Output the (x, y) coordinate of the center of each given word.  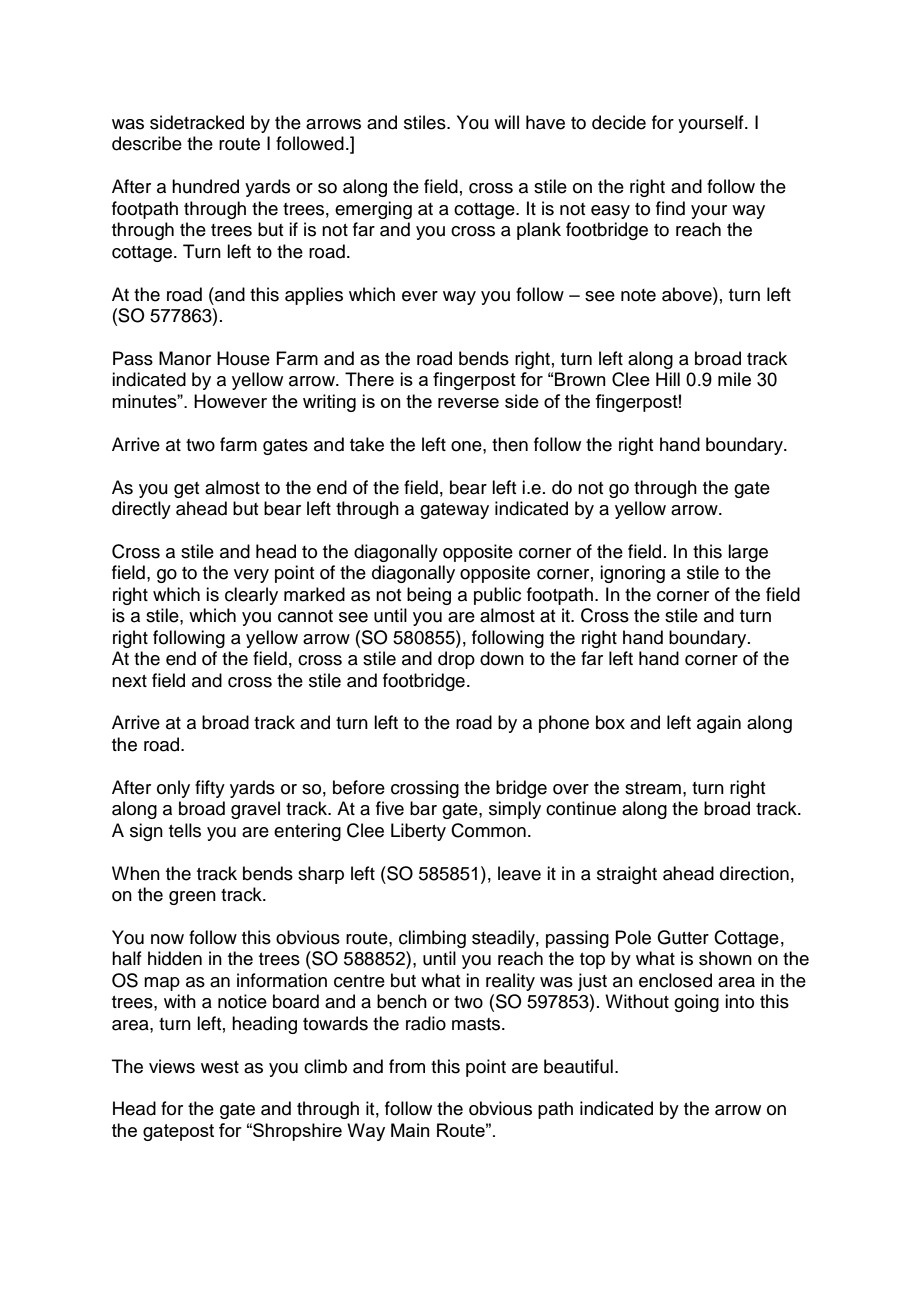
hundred (205, 186)
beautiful (578, 1066)
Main (410, 1130)
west (220, 1067)
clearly (251, 596)
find (670, 208)
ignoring (632, 574)
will (506, 122)
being (429, 596)
